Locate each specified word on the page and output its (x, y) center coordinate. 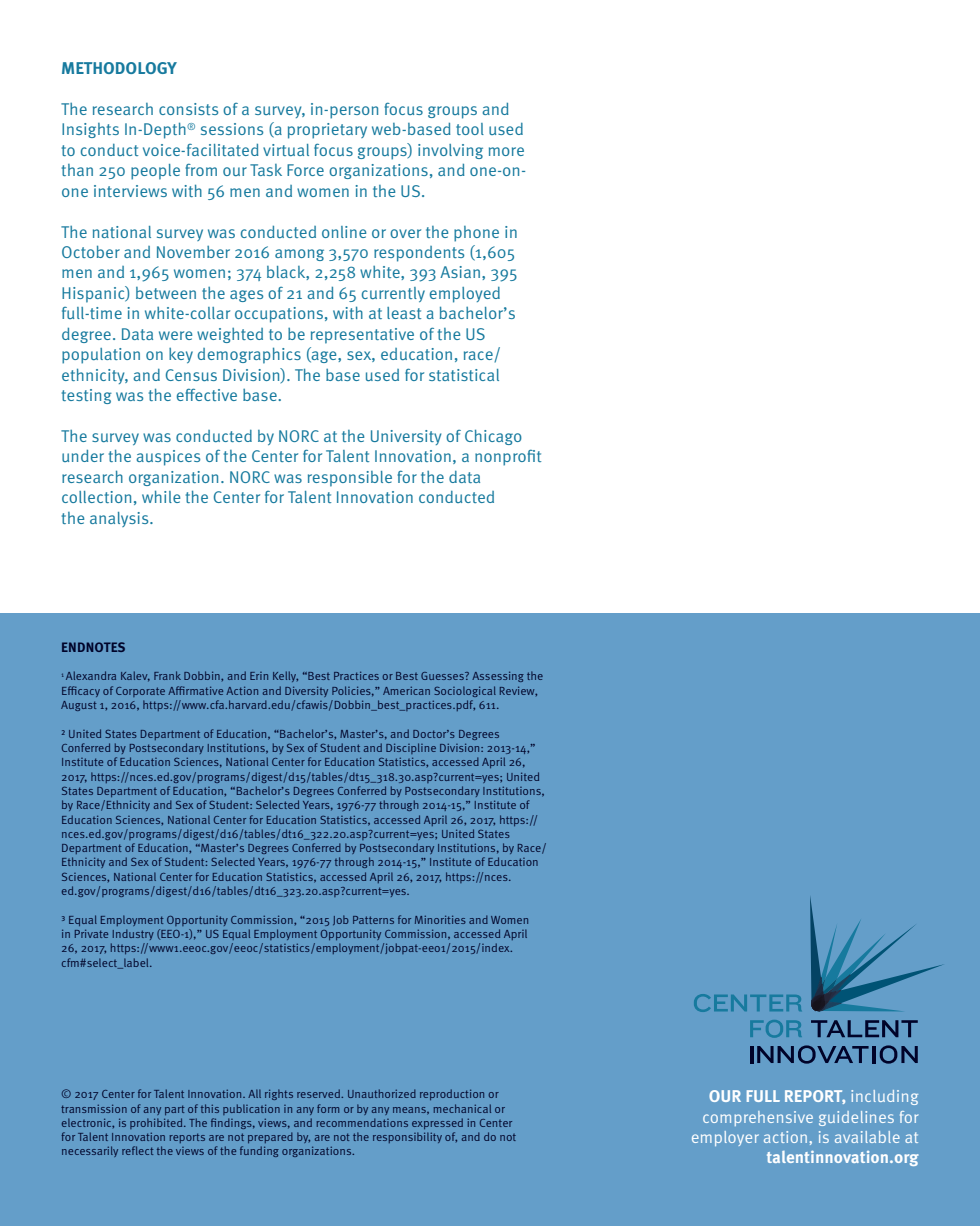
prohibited (157, 1123)
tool (470, 129)
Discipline (411, 748)
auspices (168, 458)
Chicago (493, 437)
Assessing (498, 676)
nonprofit (508, 458)
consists (188, 109)
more (506, 151)
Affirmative (195, 690)
